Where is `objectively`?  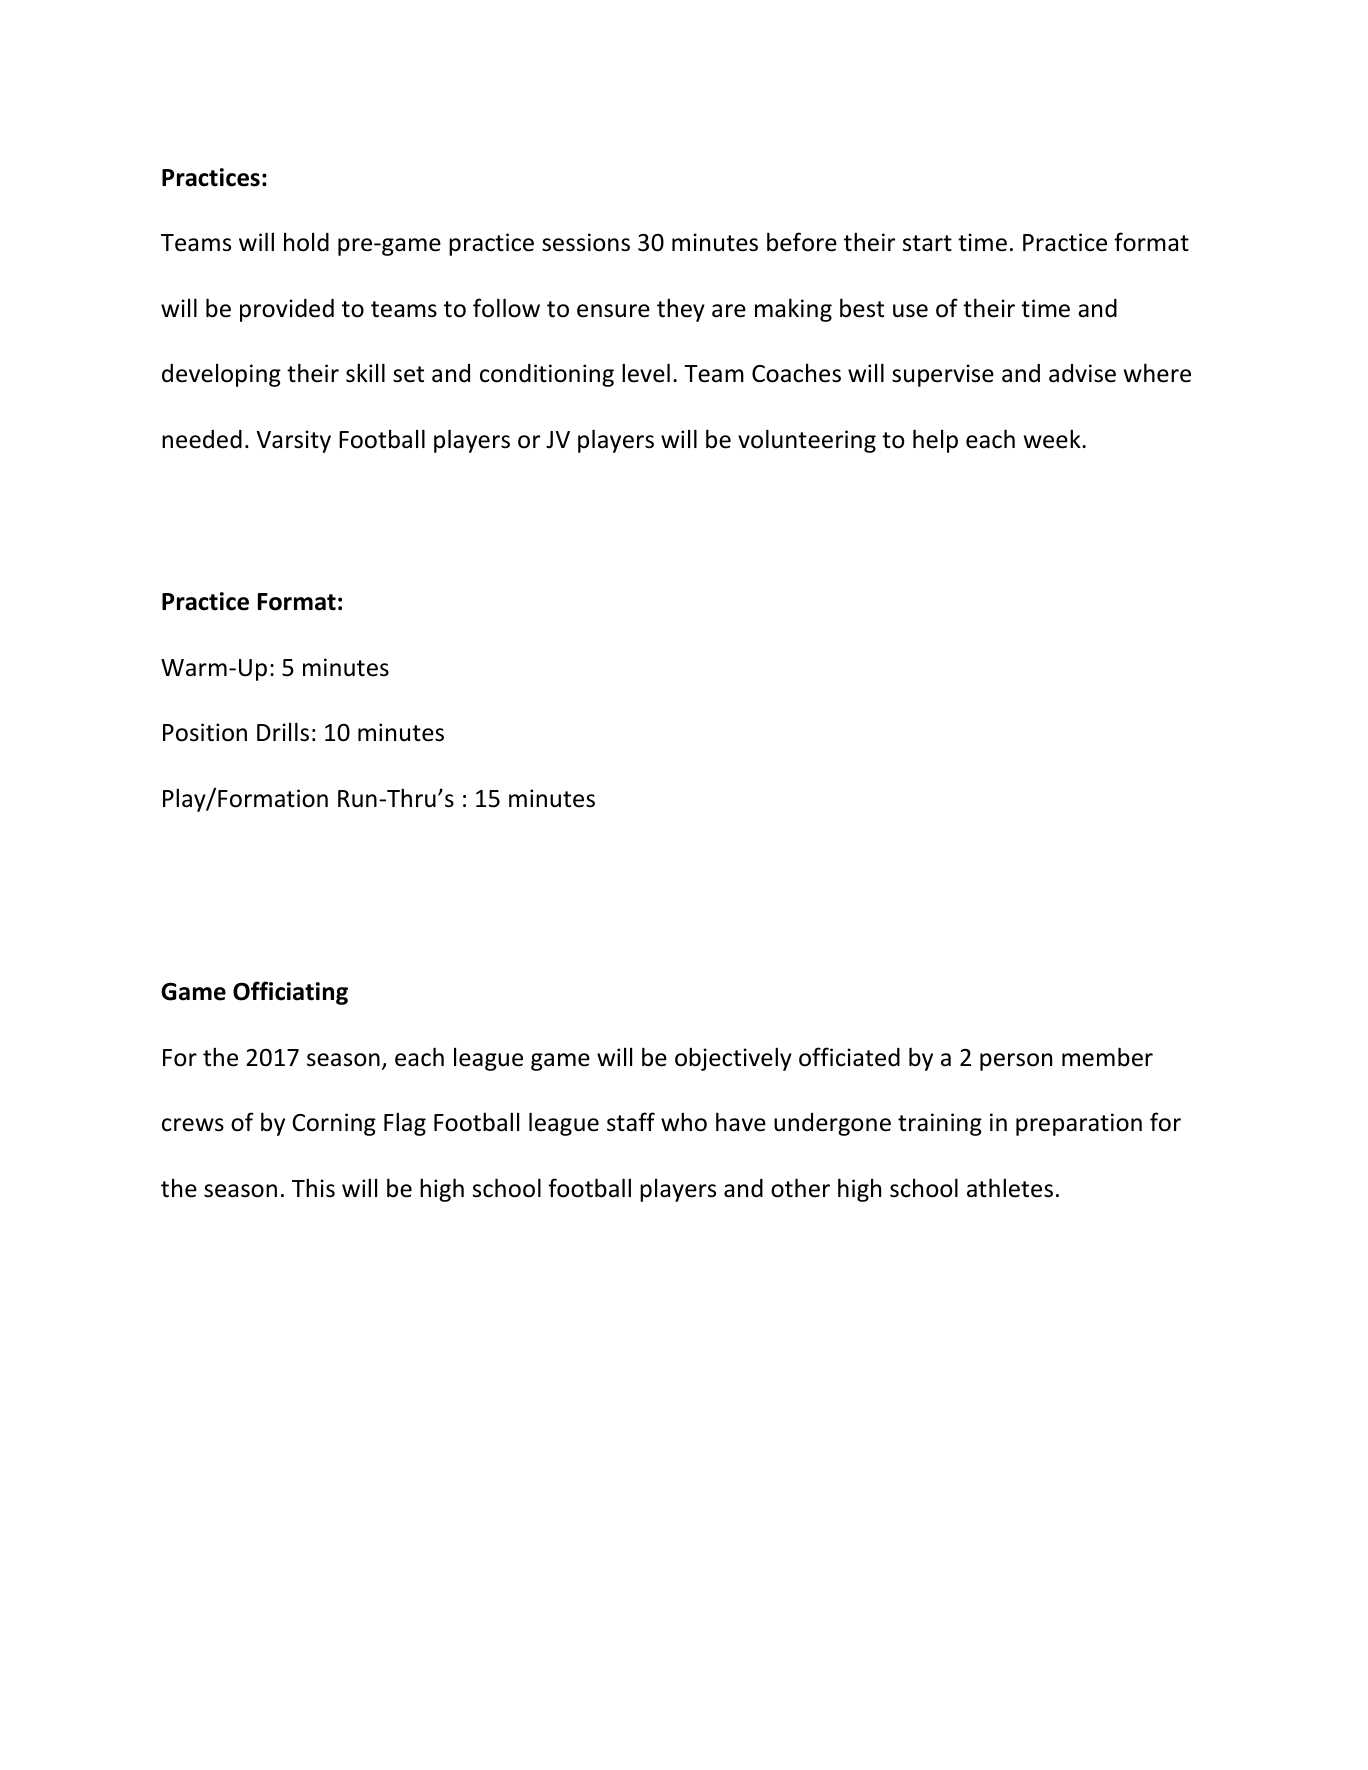
objectively is located at coordinates (733, 1059).
